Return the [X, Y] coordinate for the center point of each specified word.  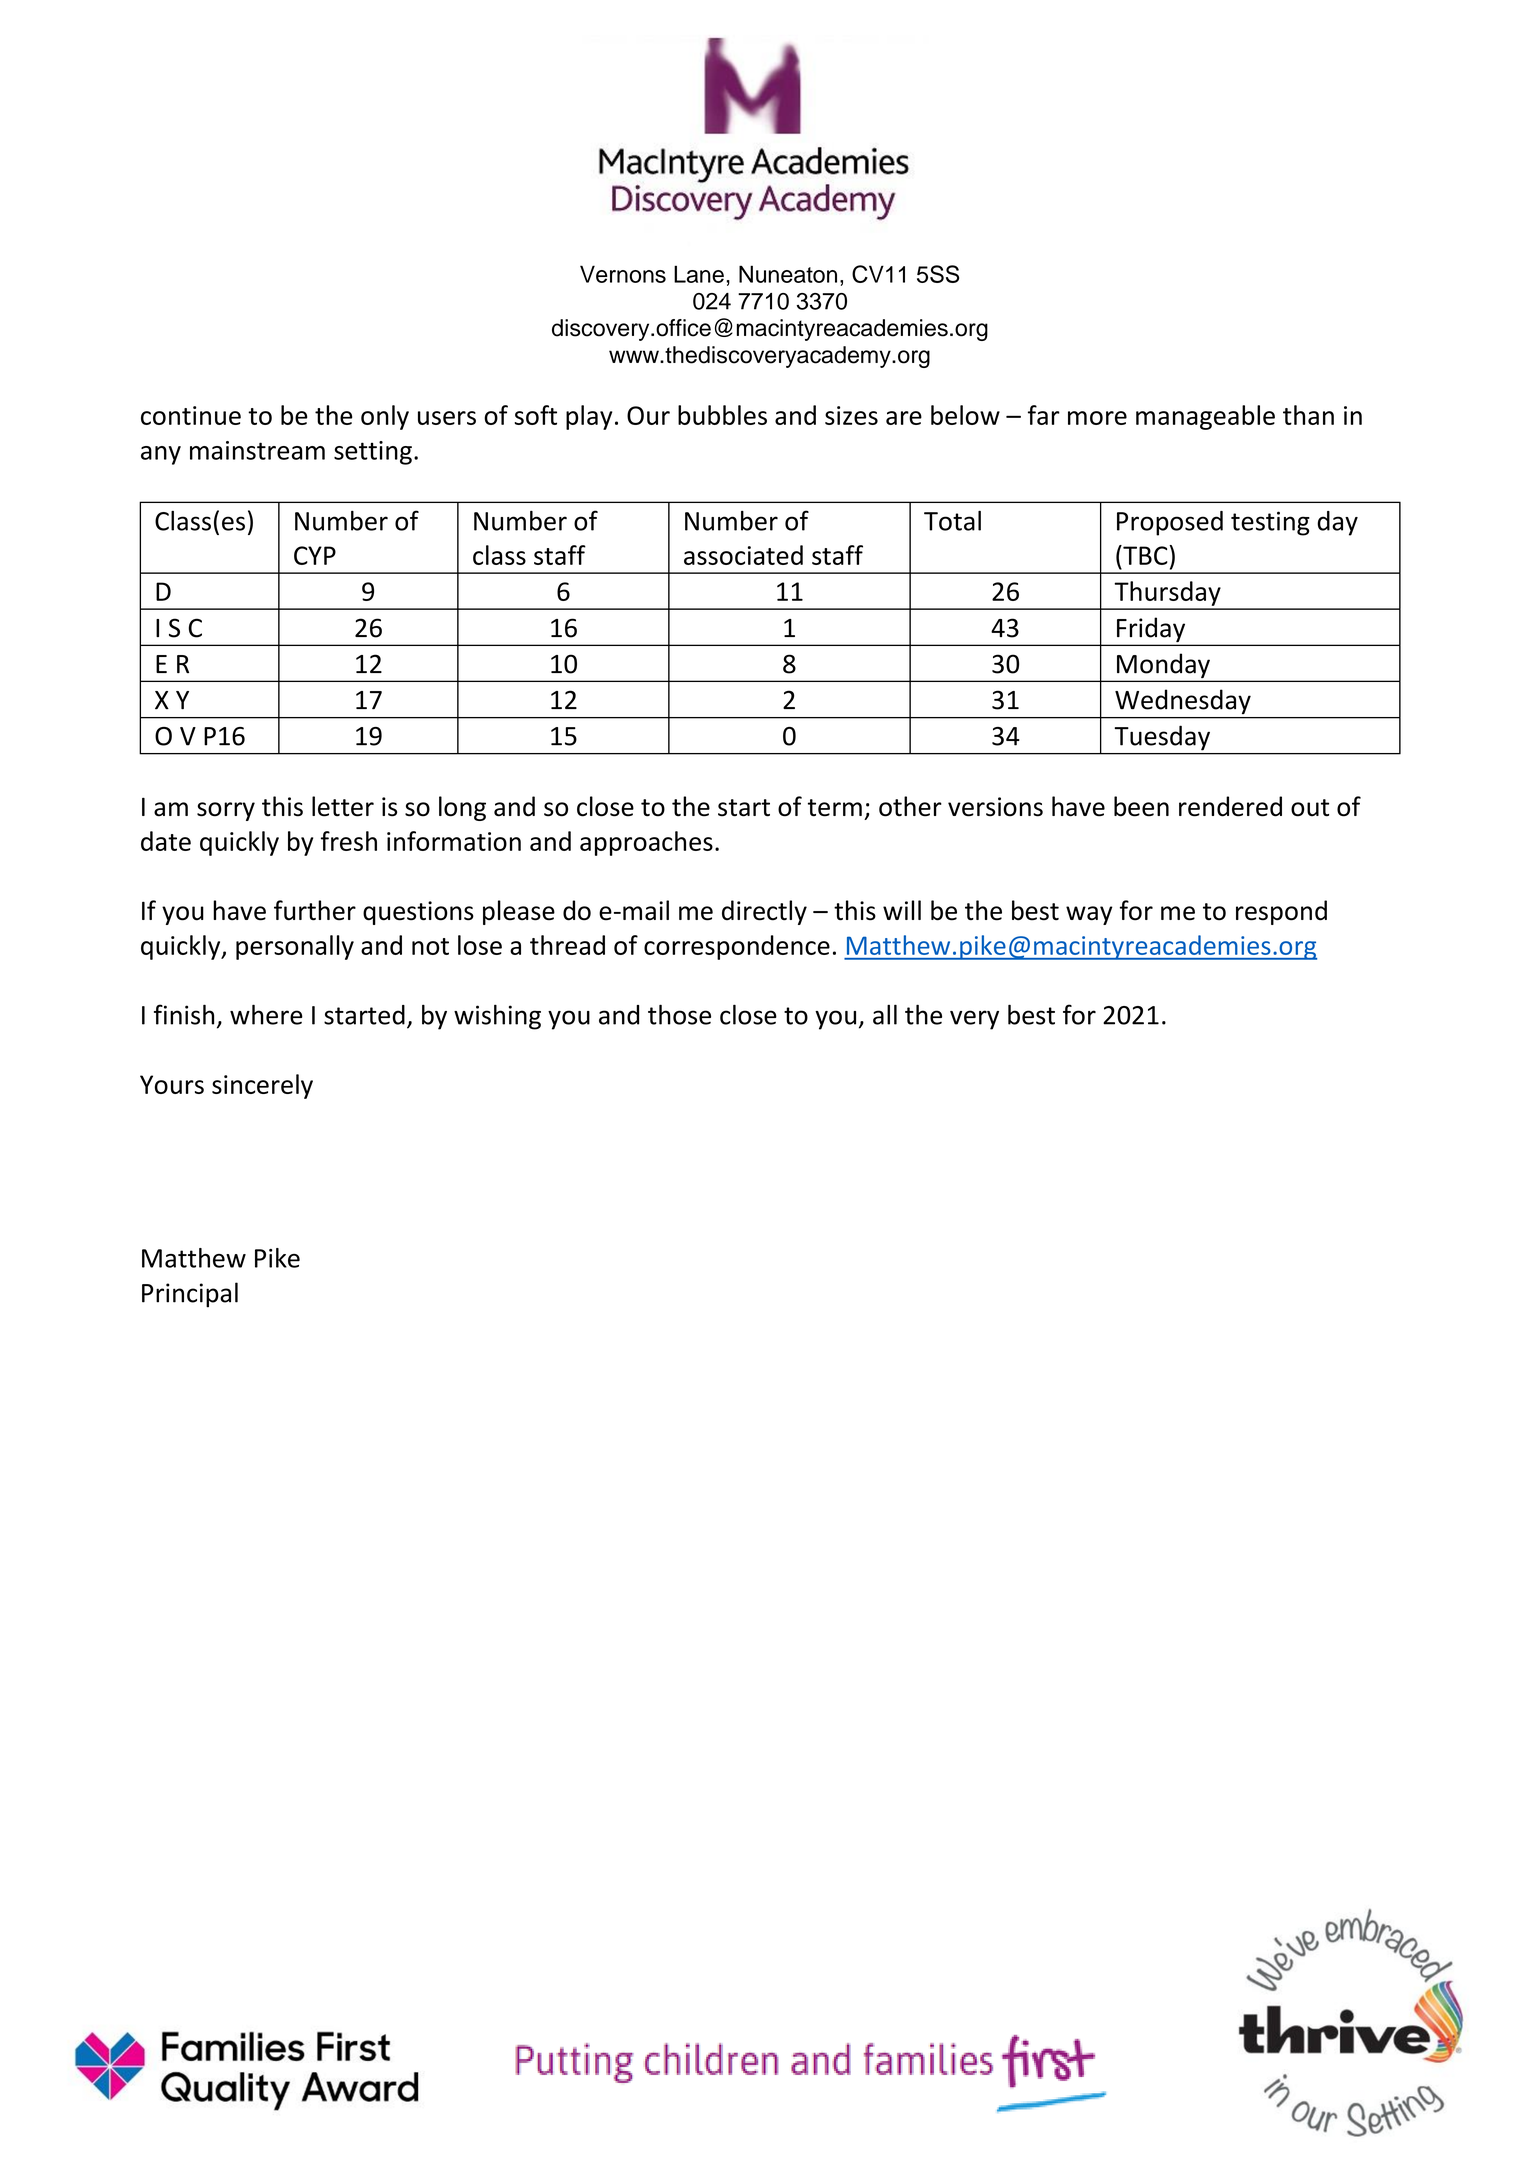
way [1089, 915]
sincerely [262, 1086]
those [679, 1014]
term [835, 808]
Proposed [1170, 523]
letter [343, 806]
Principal [190, 1295]
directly [764, 912]
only [385, 417]
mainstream [257, 450]
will [902, 910]
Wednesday [1183, 702]
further [315, 910]
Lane [699, 274]
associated [743, 555]
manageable [1205, 417]
